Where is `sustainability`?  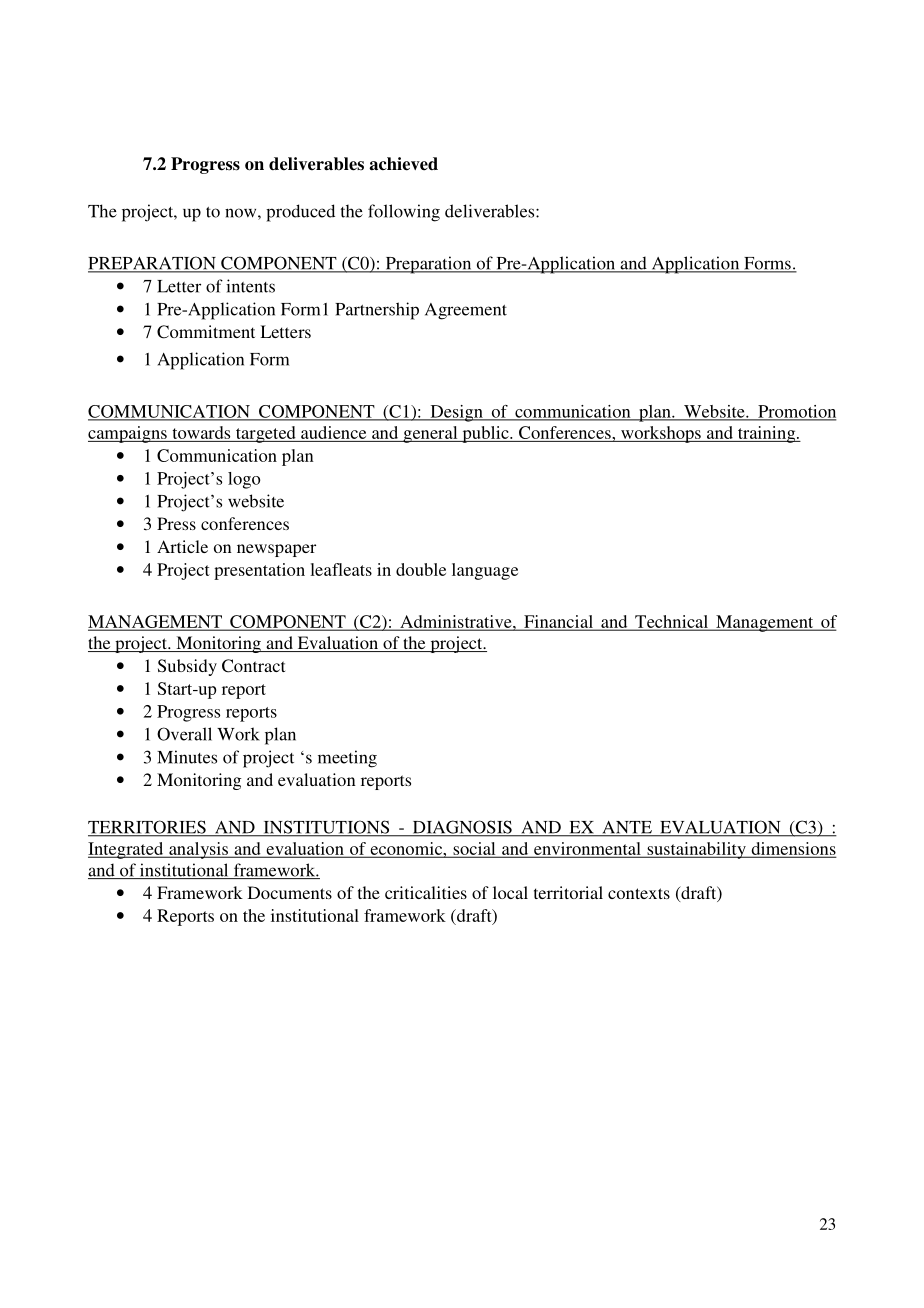 sustainability is located at coordinates (696, 850).
